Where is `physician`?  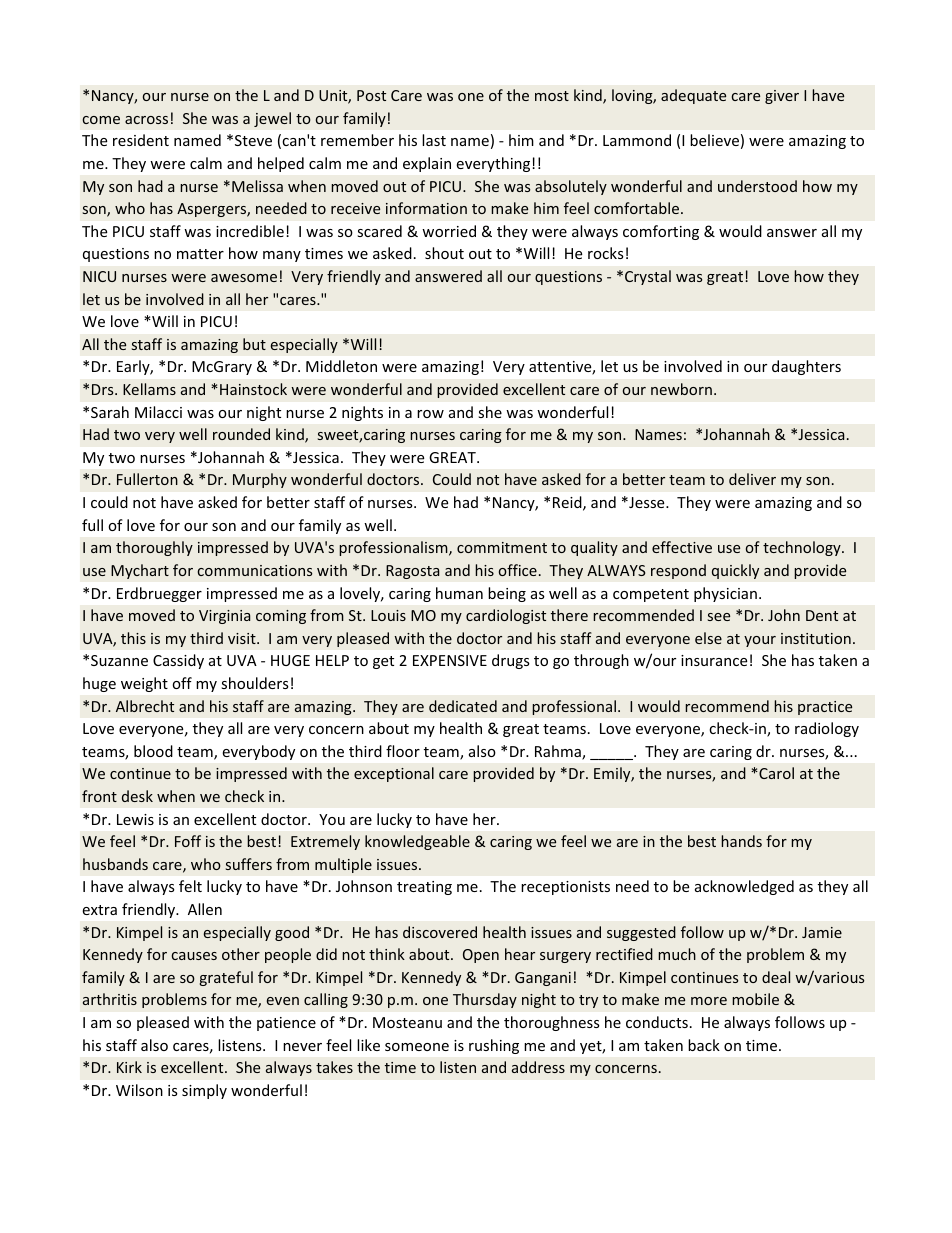
physician is located at coordinates (725, 594).
